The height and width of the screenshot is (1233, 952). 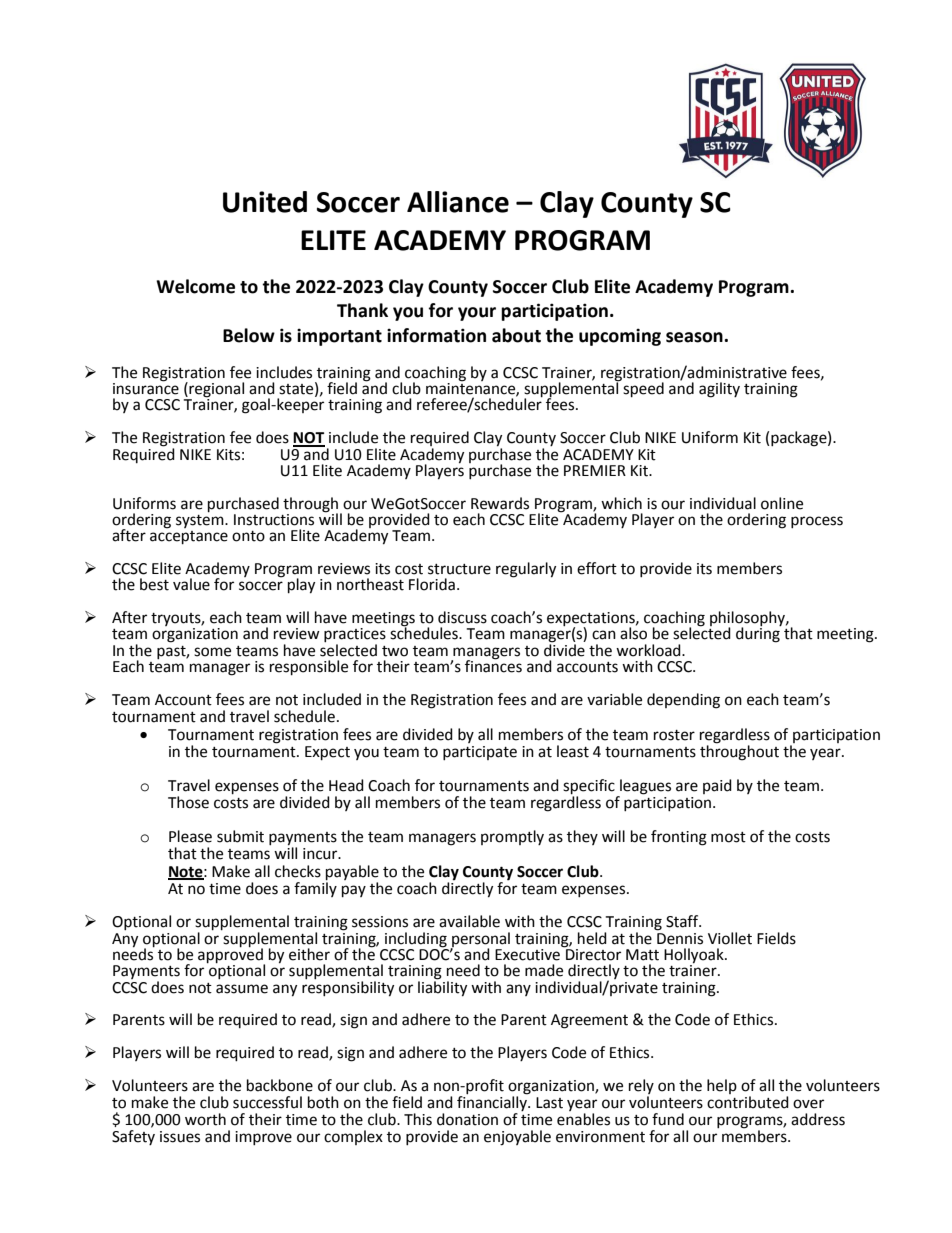 What do you see at coordinates (188, 802) in the screenshot?
I see `Those` at bounding box center [188, 802].
